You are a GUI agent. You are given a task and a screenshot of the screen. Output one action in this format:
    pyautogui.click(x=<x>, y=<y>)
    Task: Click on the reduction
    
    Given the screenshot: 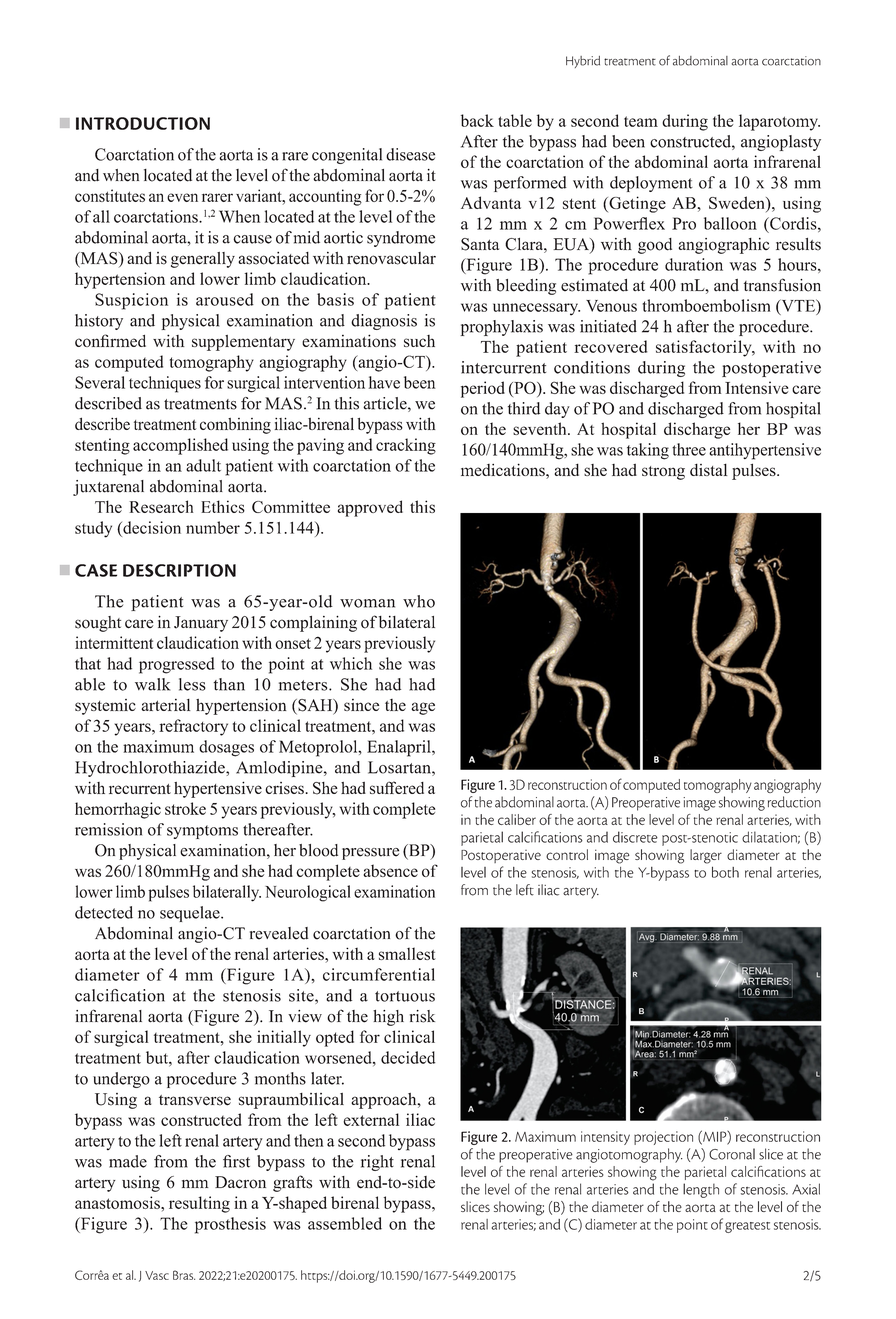 What is the action you would take?
    pyautogui.click(x=794, y=802)
